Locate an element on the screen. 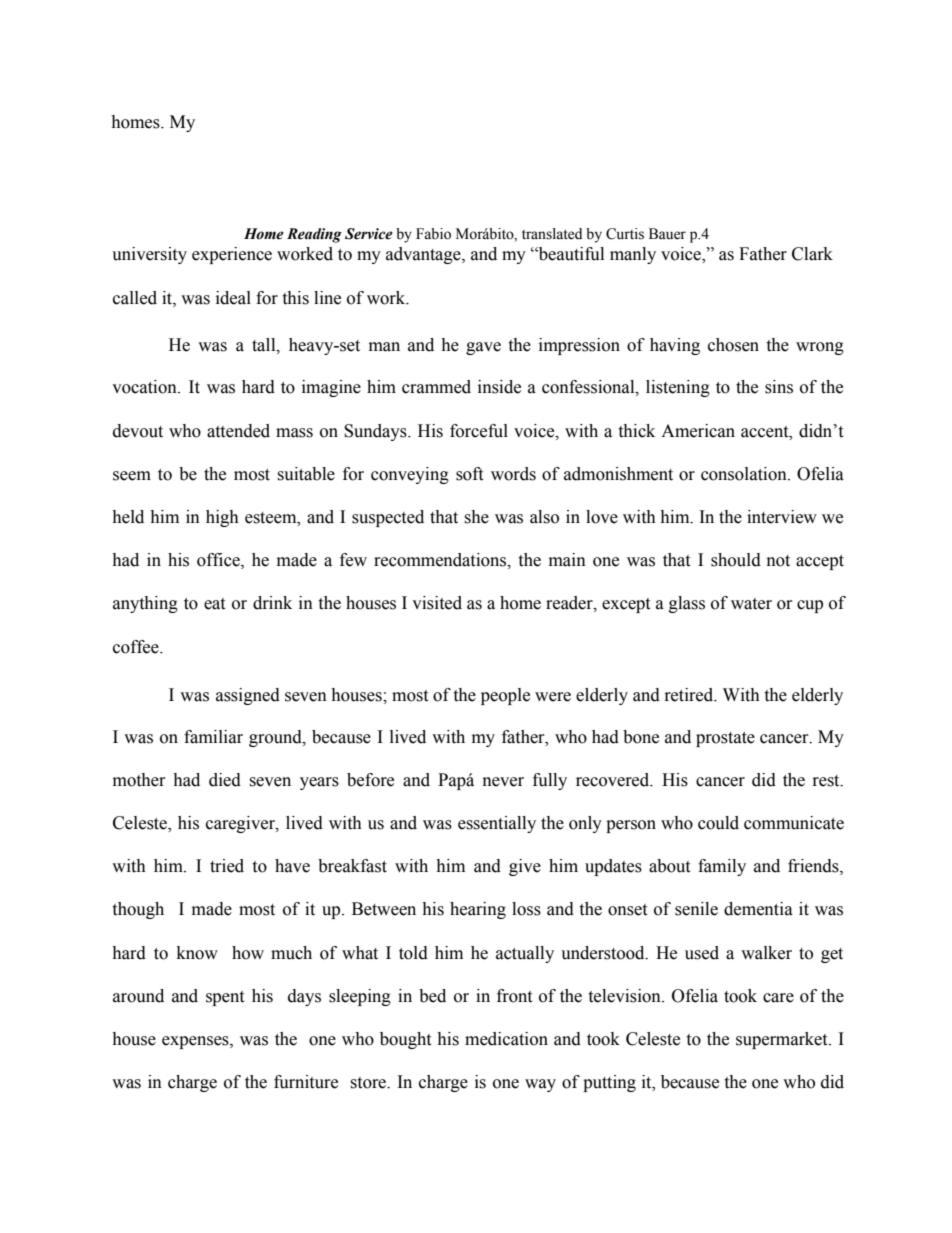 The width and height of the screenshot is (952, 1233). assigned is located at coordinates (248, 696).
